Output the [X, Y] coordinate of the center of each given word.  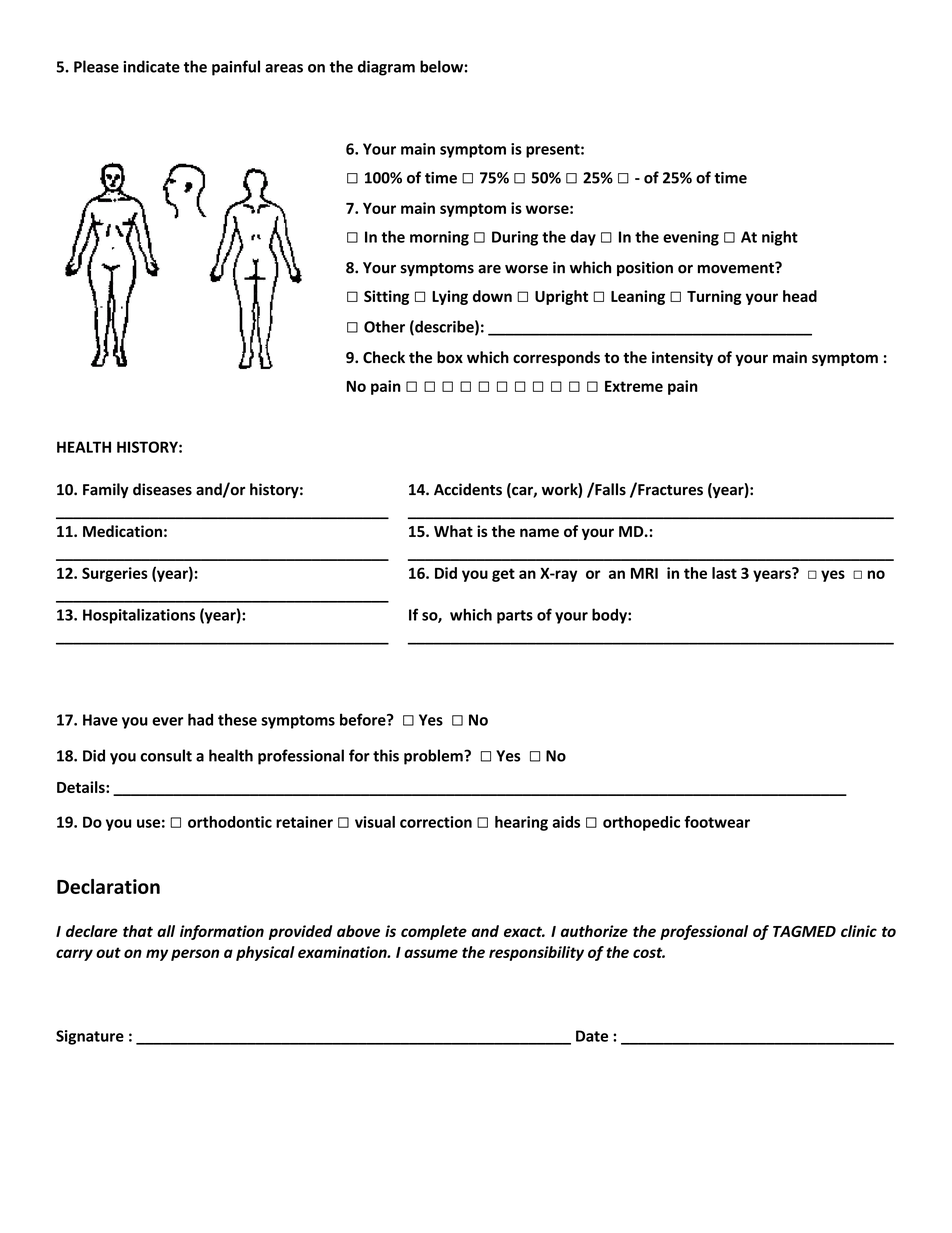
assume [431, 953]
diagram [386, 68]
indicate [151, 66]
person [195, 955]
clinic [859, 931]
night [780, 238]
